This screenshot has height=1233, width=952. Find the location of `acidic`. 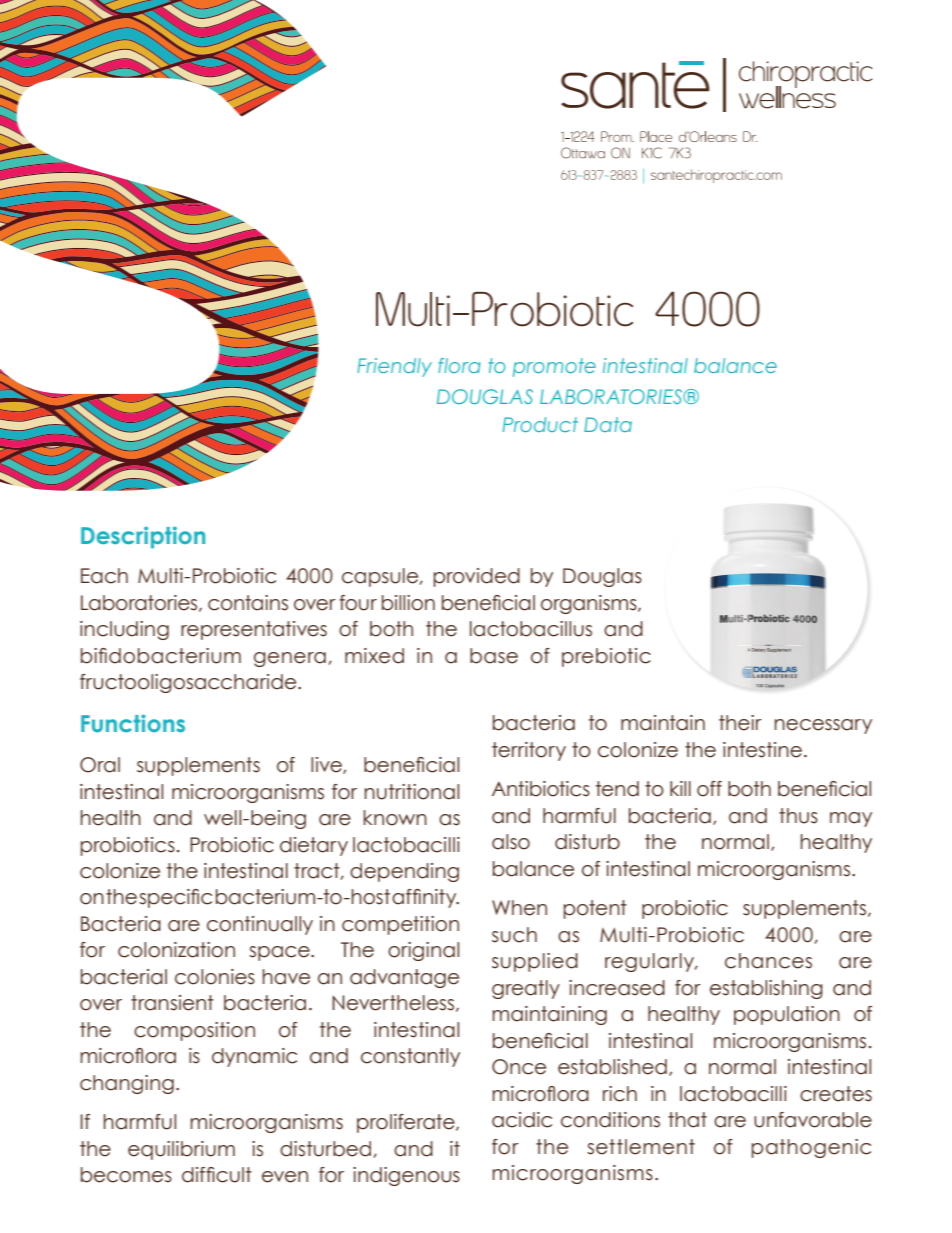

acidic is located at coordinates (522, 1120).
